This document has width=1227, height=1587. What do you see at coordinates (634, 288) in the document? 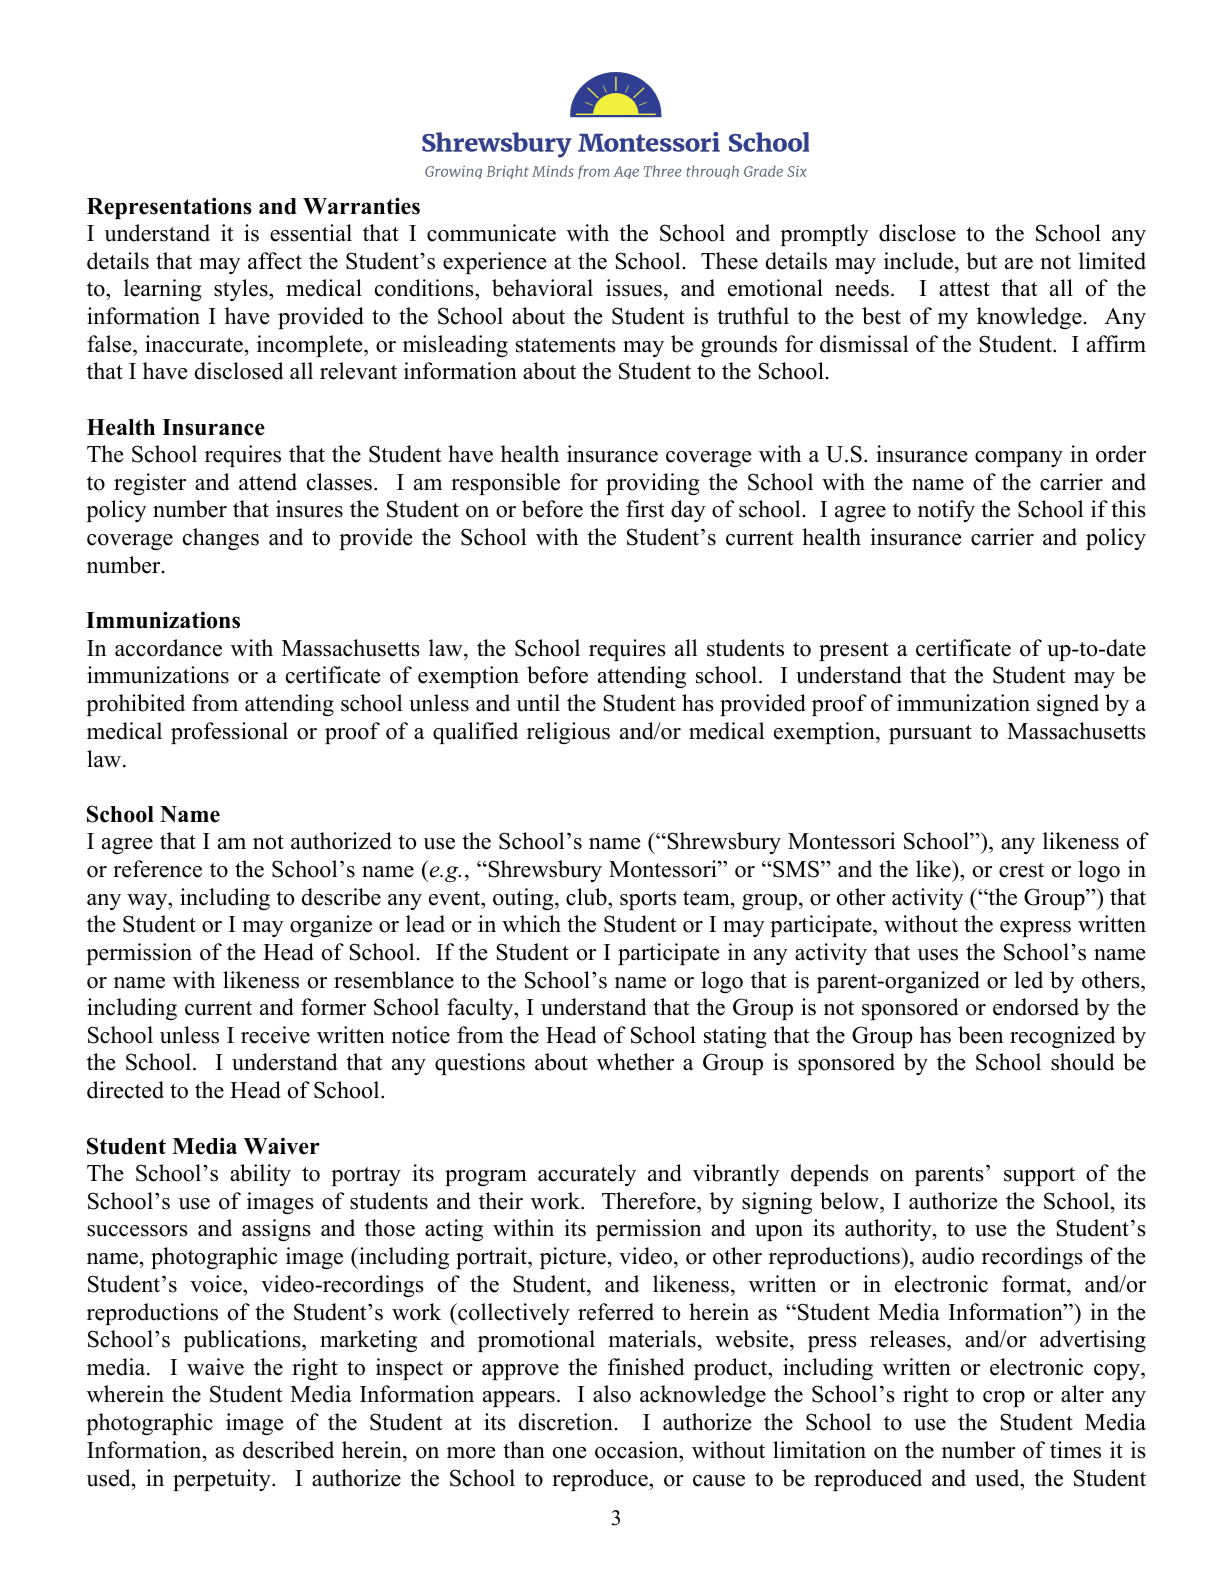
I see `issues` at bounding box center [634, 288].
